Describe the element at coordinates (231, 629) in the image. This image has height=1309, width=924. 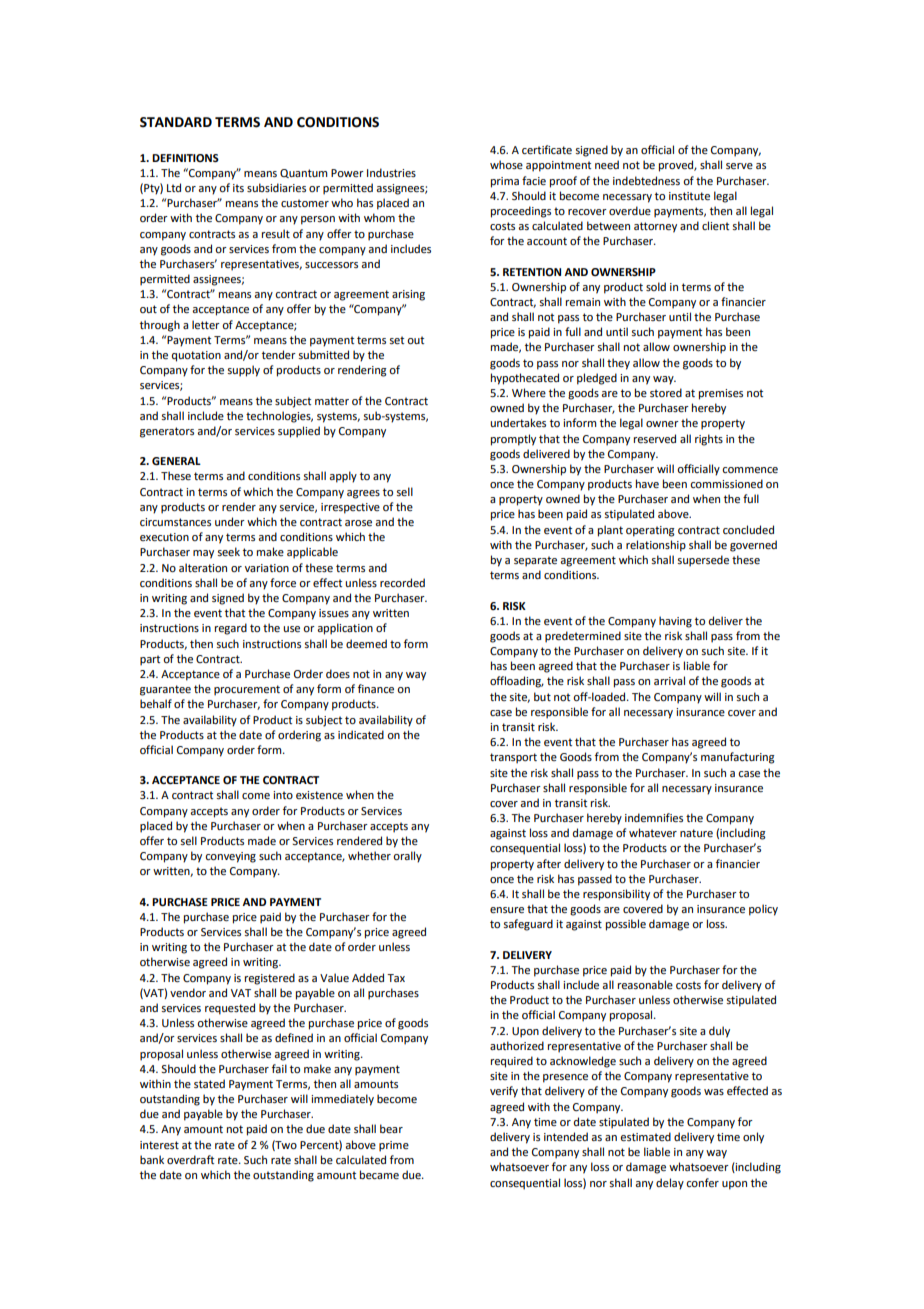
I see `regard` at that location.
